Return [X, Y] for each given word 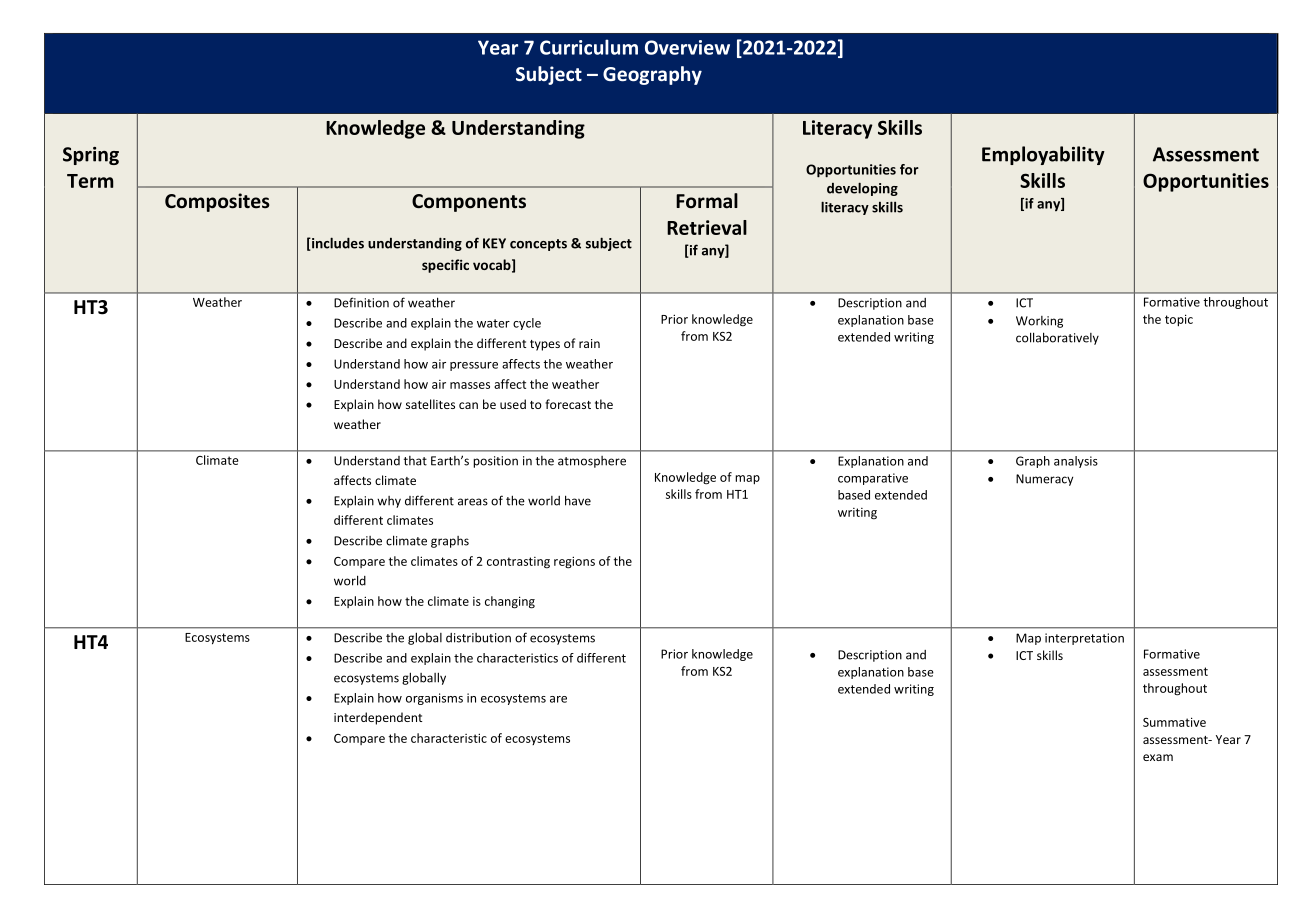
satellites [430, 404]
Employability [1043, 155]
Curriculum [589, 47]
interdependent [378, 718]
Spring [91, 156]
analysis [1076, 462]
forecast [568, 404]
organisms [434, 699]
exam [1158, 757]
